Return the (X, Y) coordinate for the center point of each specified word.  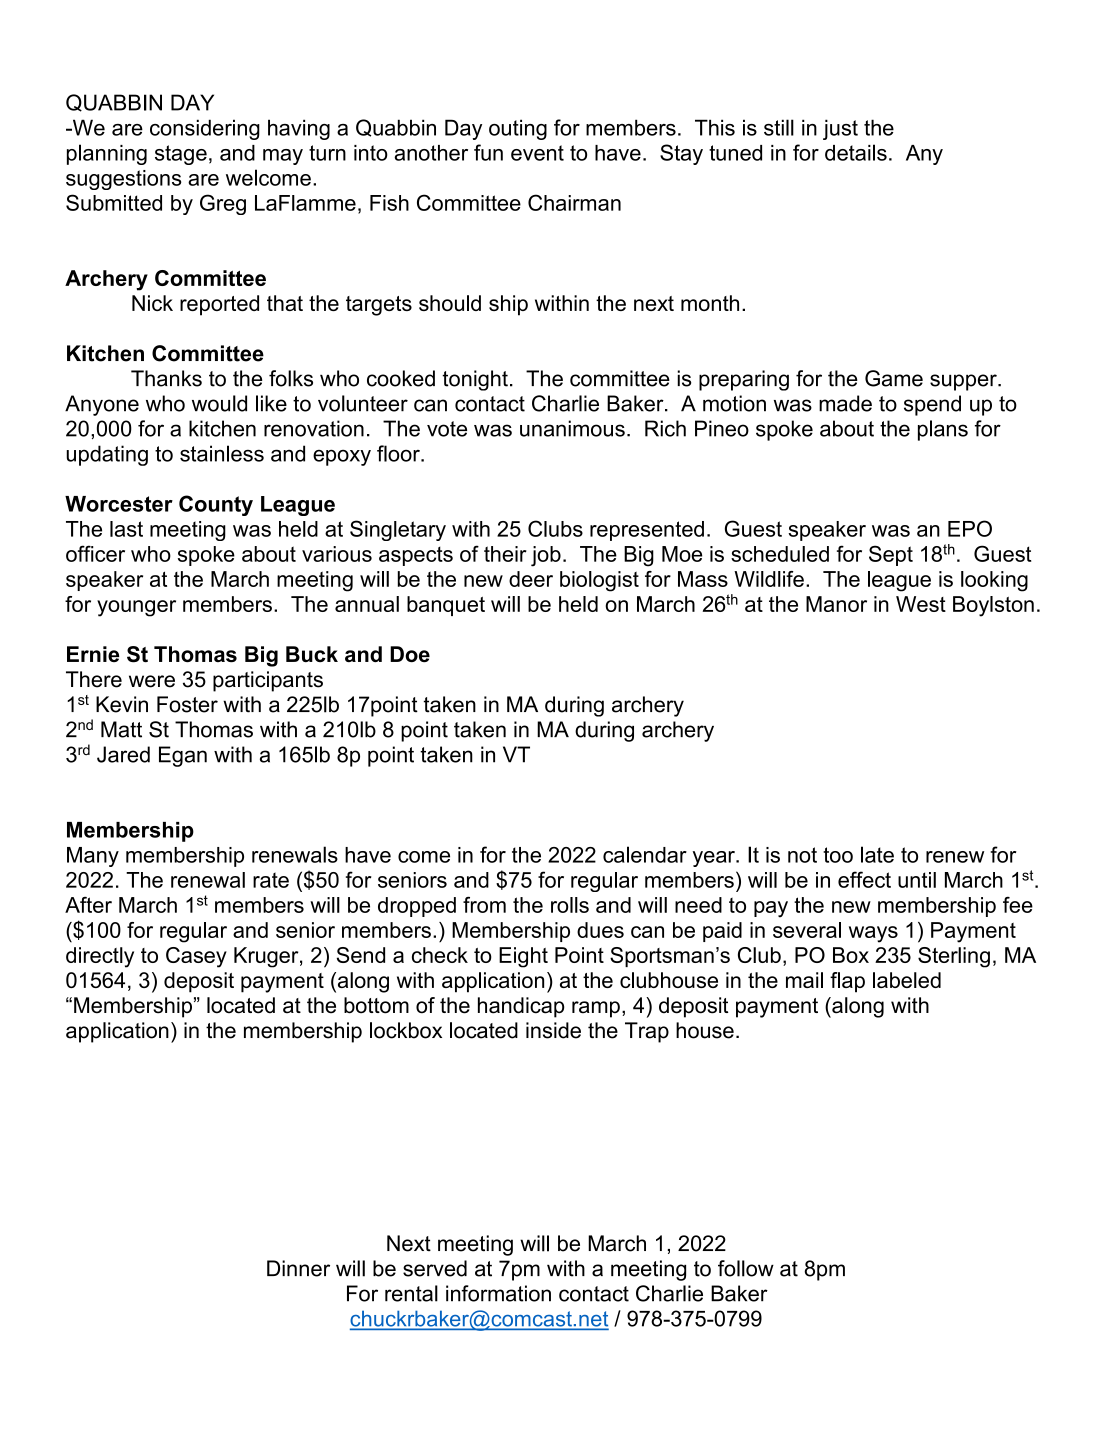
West (921, 604)
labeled (907, 980)
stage (181, 155)
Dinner (298, 1268)
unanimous (572, 428)
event (537, 153)
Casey (196, 957)
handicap (521, 1007)
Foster (187, 704)
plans (943, 430)
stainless (222, 453)
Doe (410, 654)
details (856, 152)
